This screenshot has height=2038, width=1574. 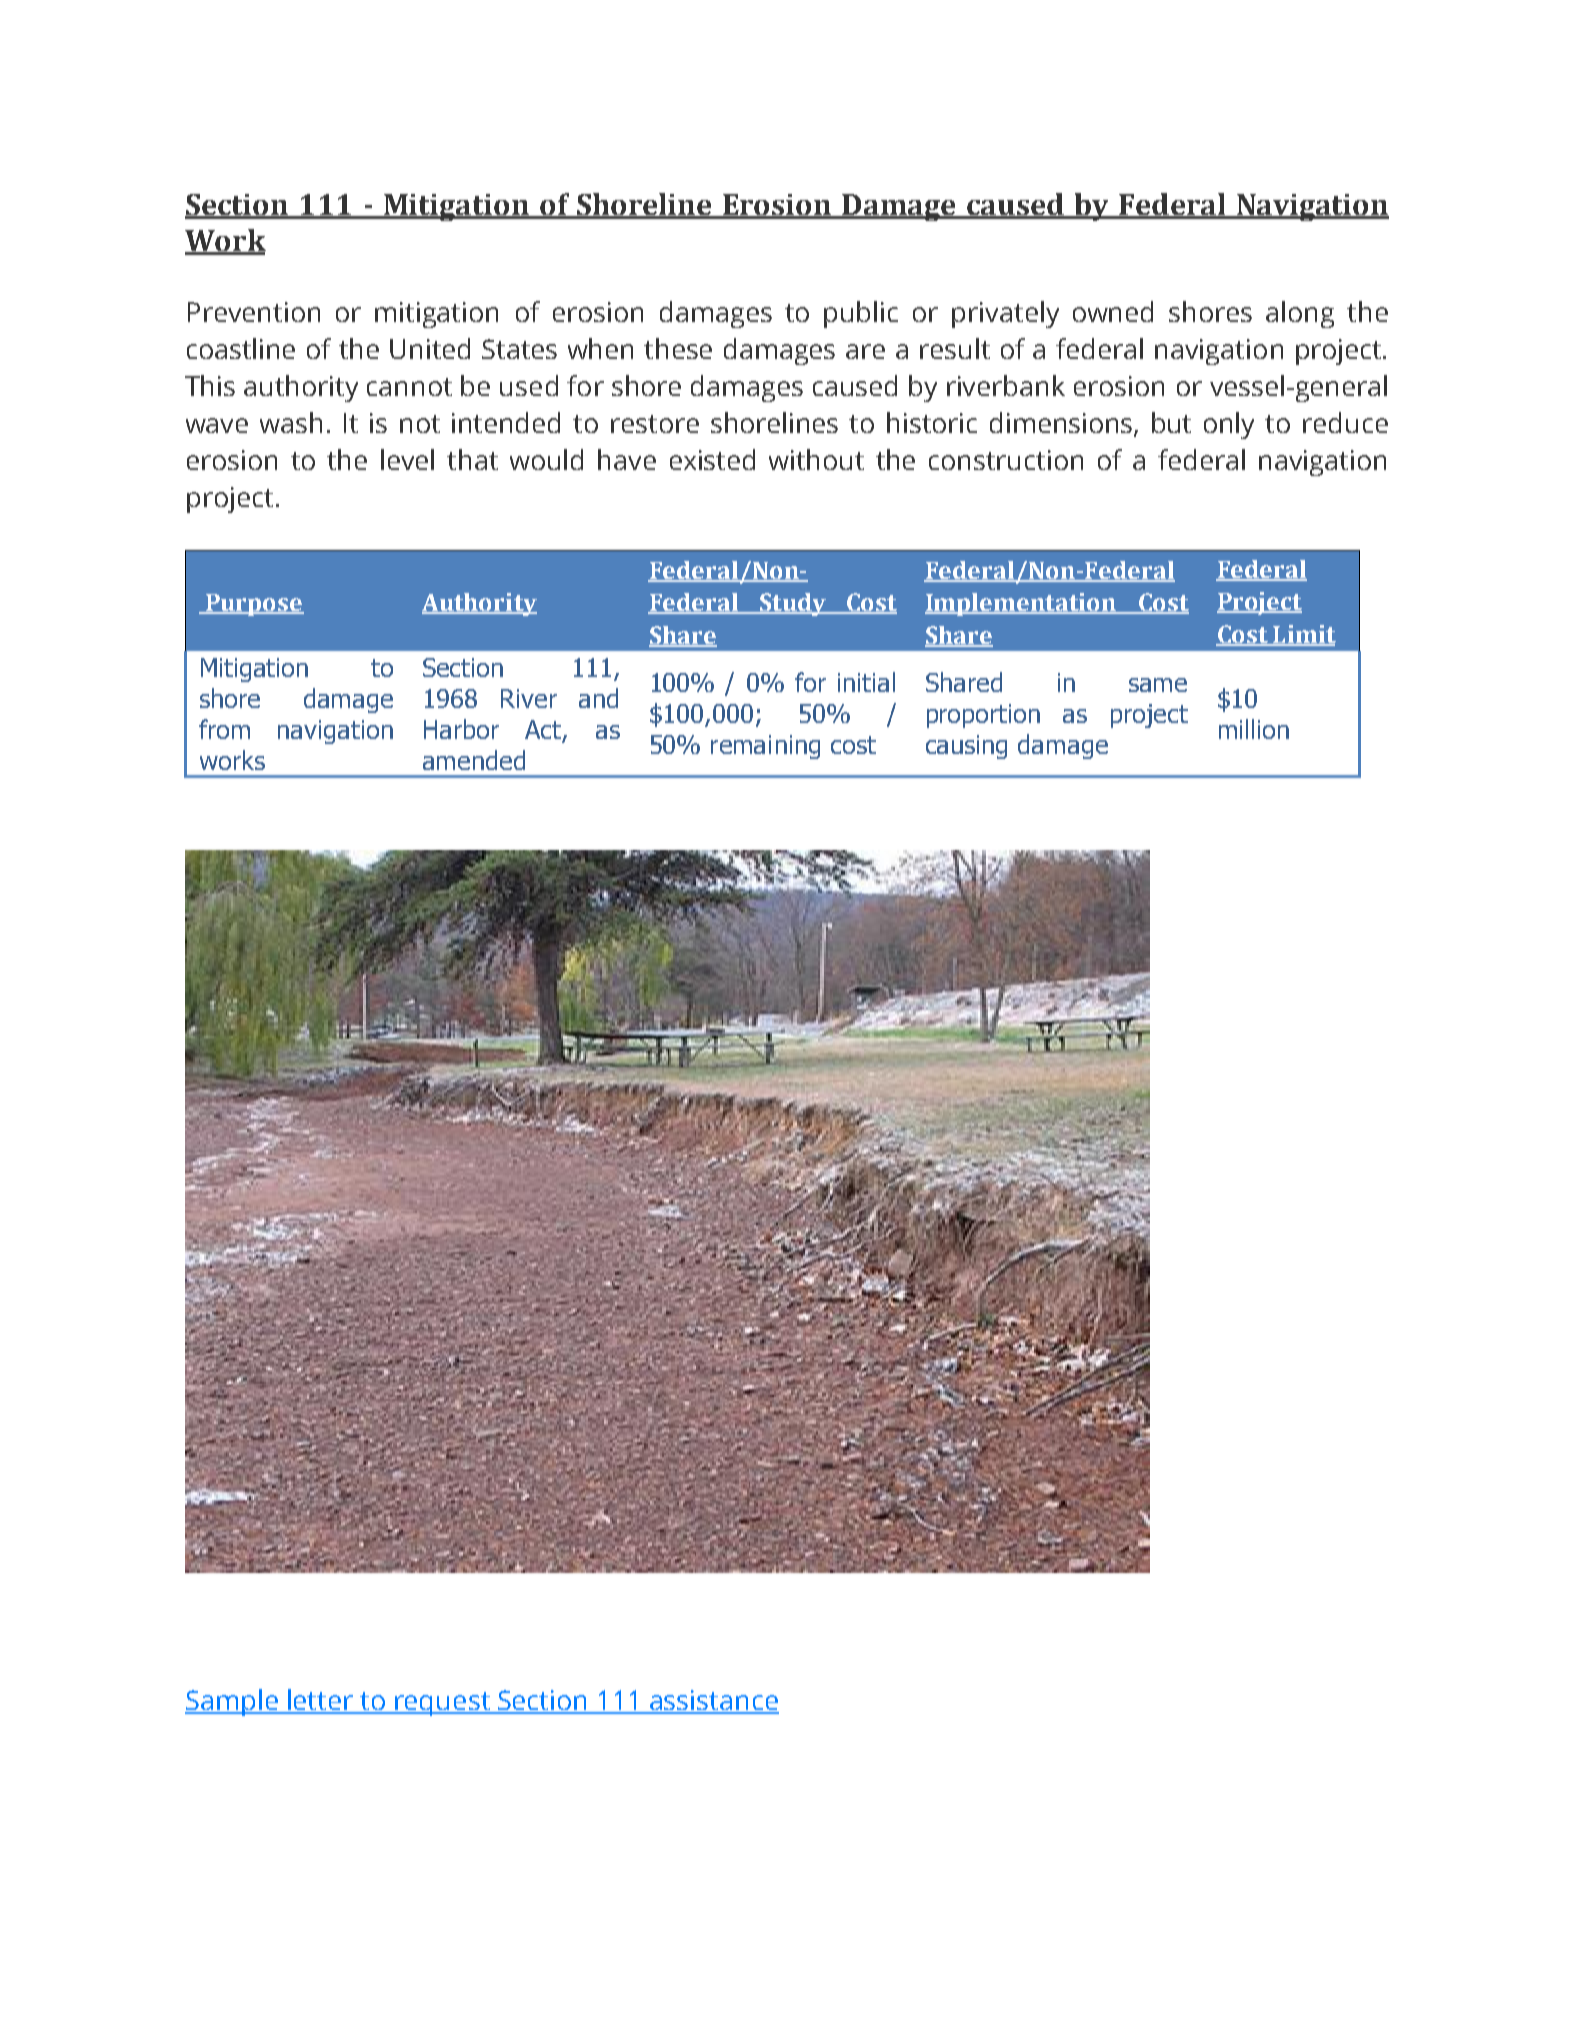 What do you see at coordinates (320, 1701) in the screenshot?
I see `letter` at bounding box center [320, 1701].
